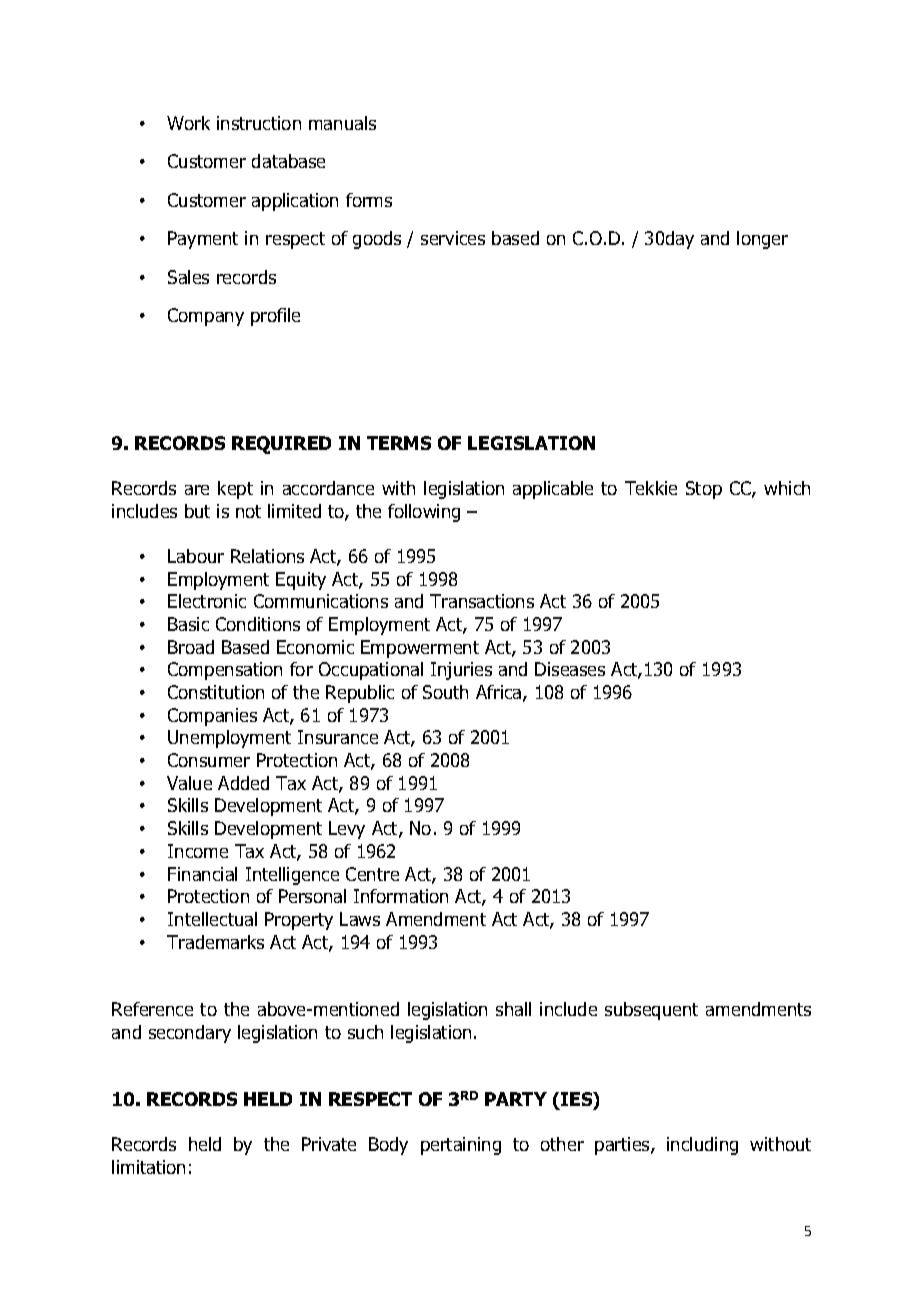 The image size is (924, 1308). What do you see at coordinates (762, 240) in the screenshot?
I see `longer` at bounding box center [762, 240].
